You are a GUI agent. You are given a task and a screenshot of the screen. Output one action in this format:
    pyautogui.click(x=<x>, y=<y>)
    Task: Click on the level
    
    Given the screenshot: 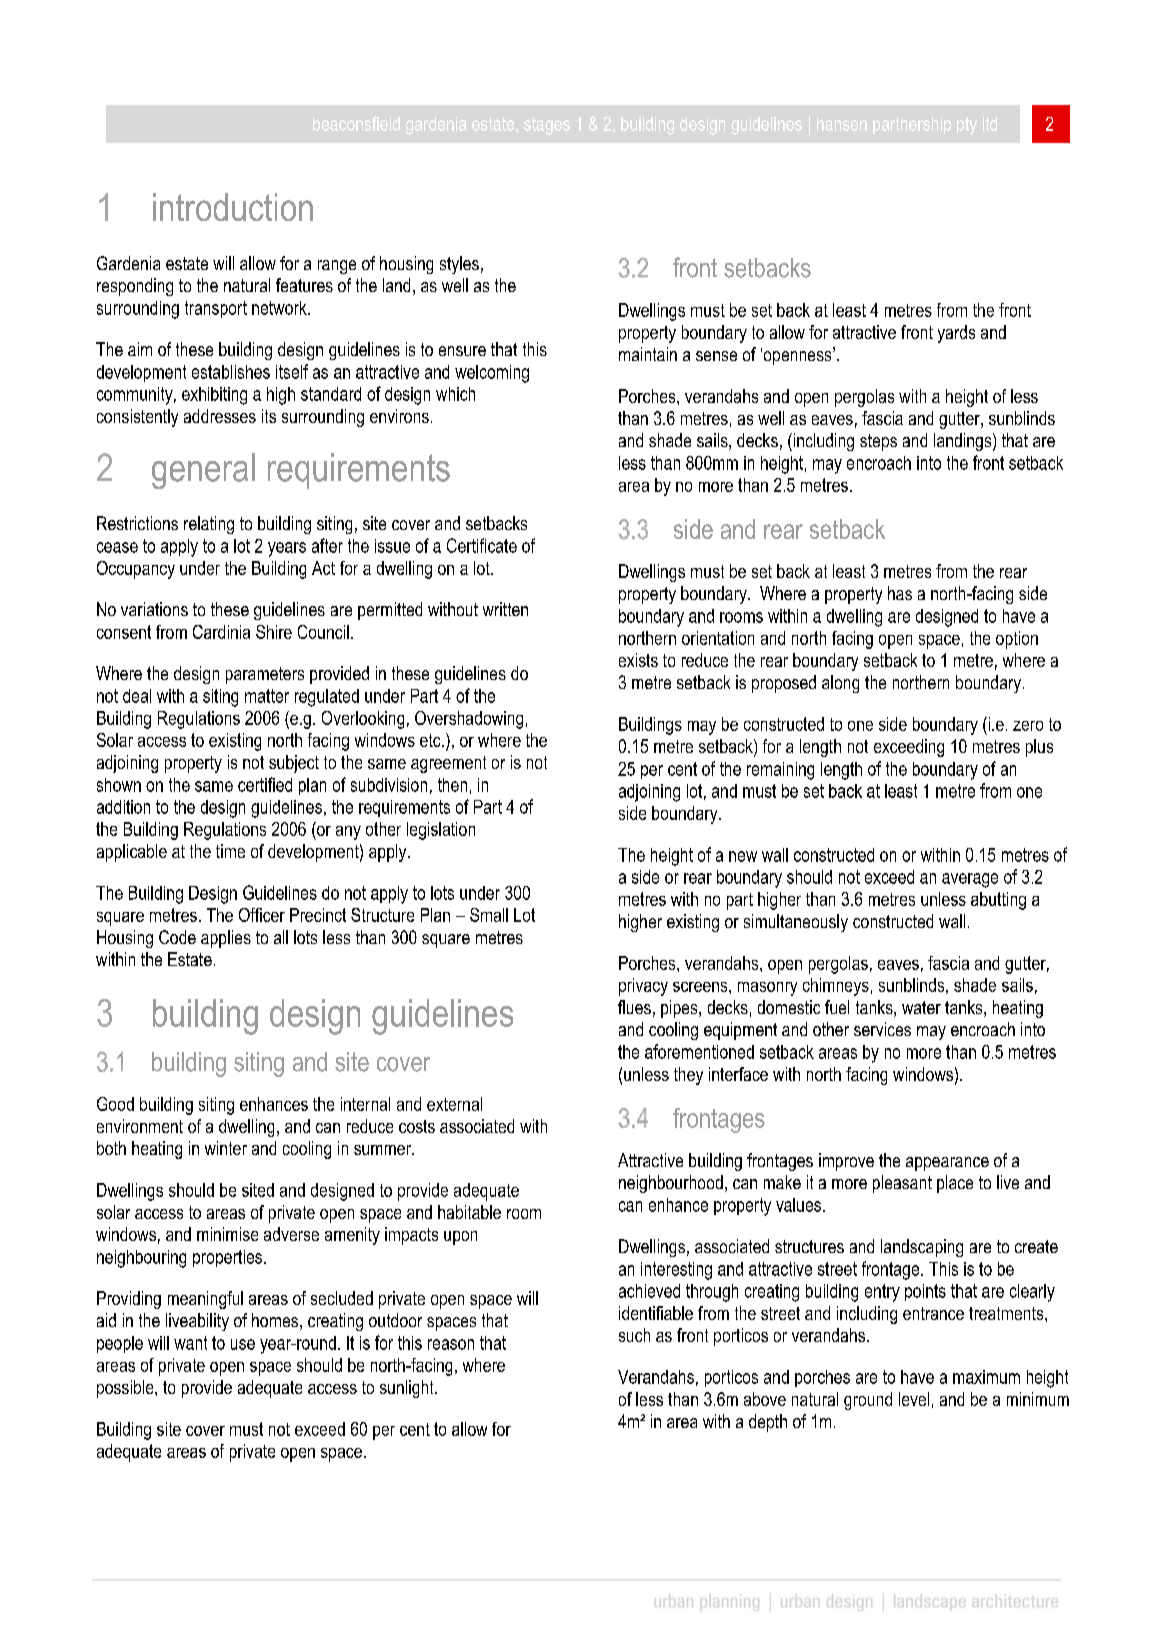 What is the action you would take?
    pyautogui.click(x=914, y=1399)
